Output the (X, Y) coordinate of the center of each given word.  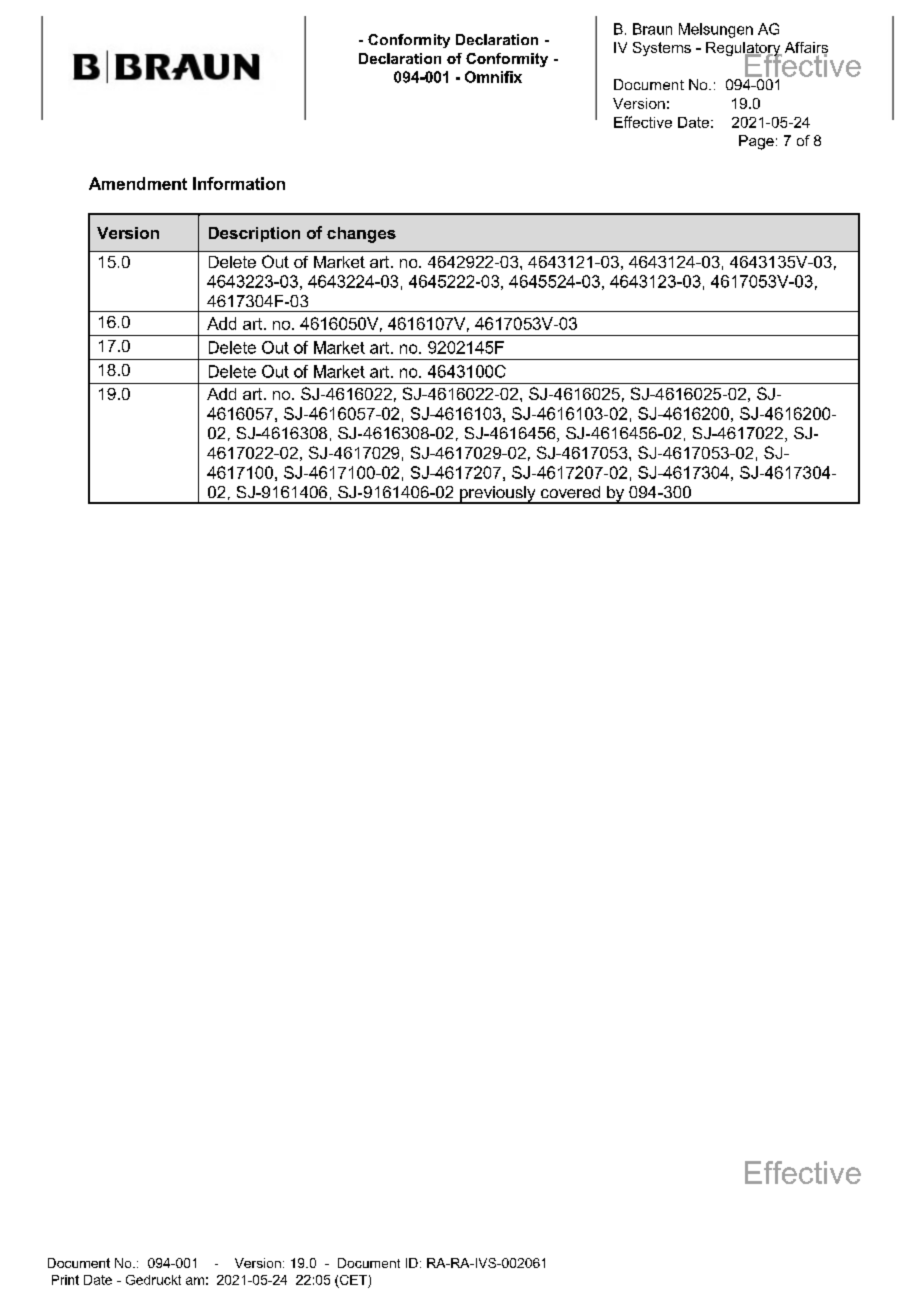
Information (239, 183)
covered (570, 492)
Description (254, 234)
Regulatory (744, 50)
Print (65, 1280)
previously (498, 495)
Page (756, 142)
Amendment (138, 183)
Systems (662, 49)
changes (361, 235)
